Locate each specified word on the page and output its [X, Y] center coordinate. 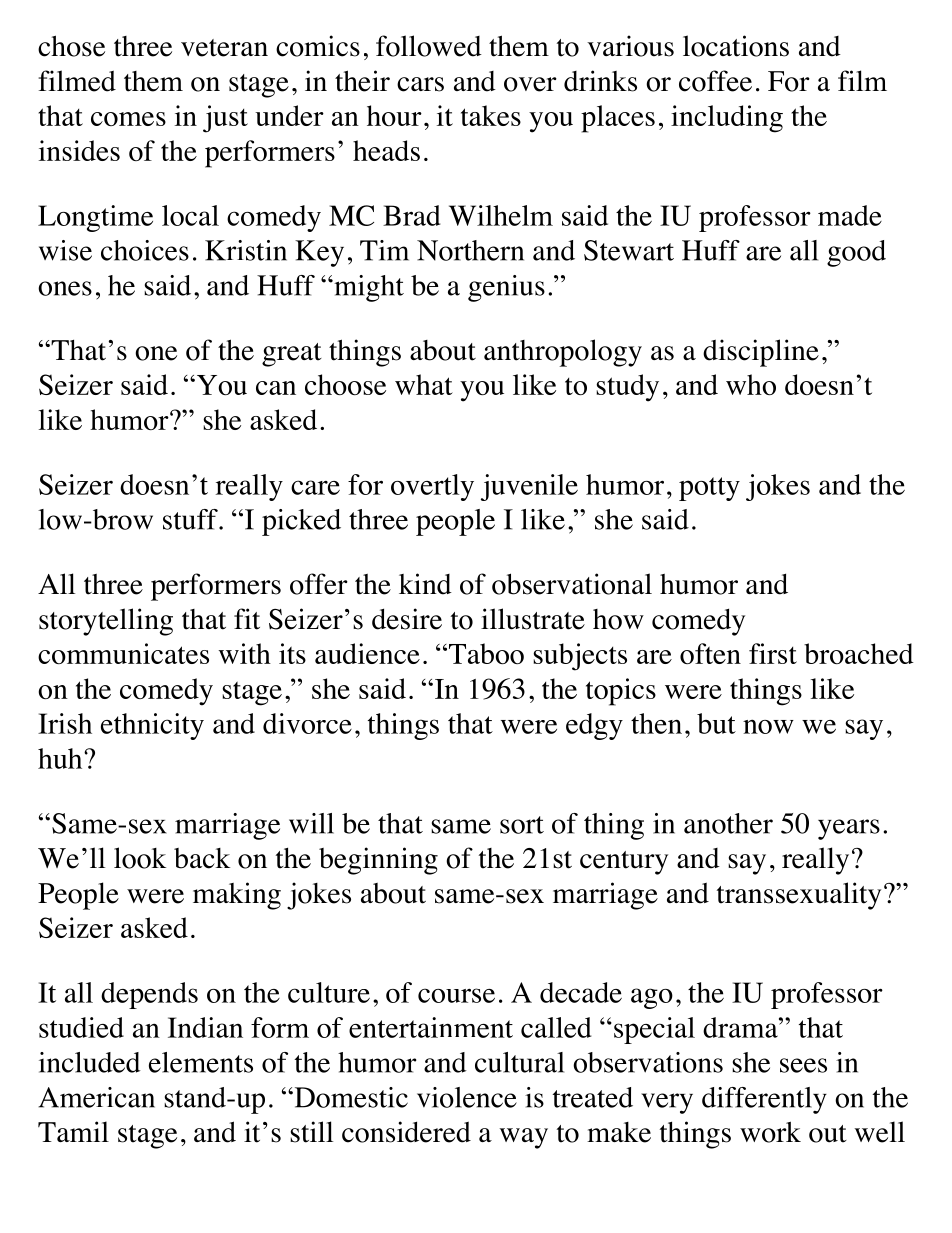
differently [764, 1100]
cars [420, 84]
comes [128, 119]
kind [425, 584]
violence [467, 1097]
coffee [715, 81]
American [96, 1097]
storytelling [106, 622]
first [773, 653]
